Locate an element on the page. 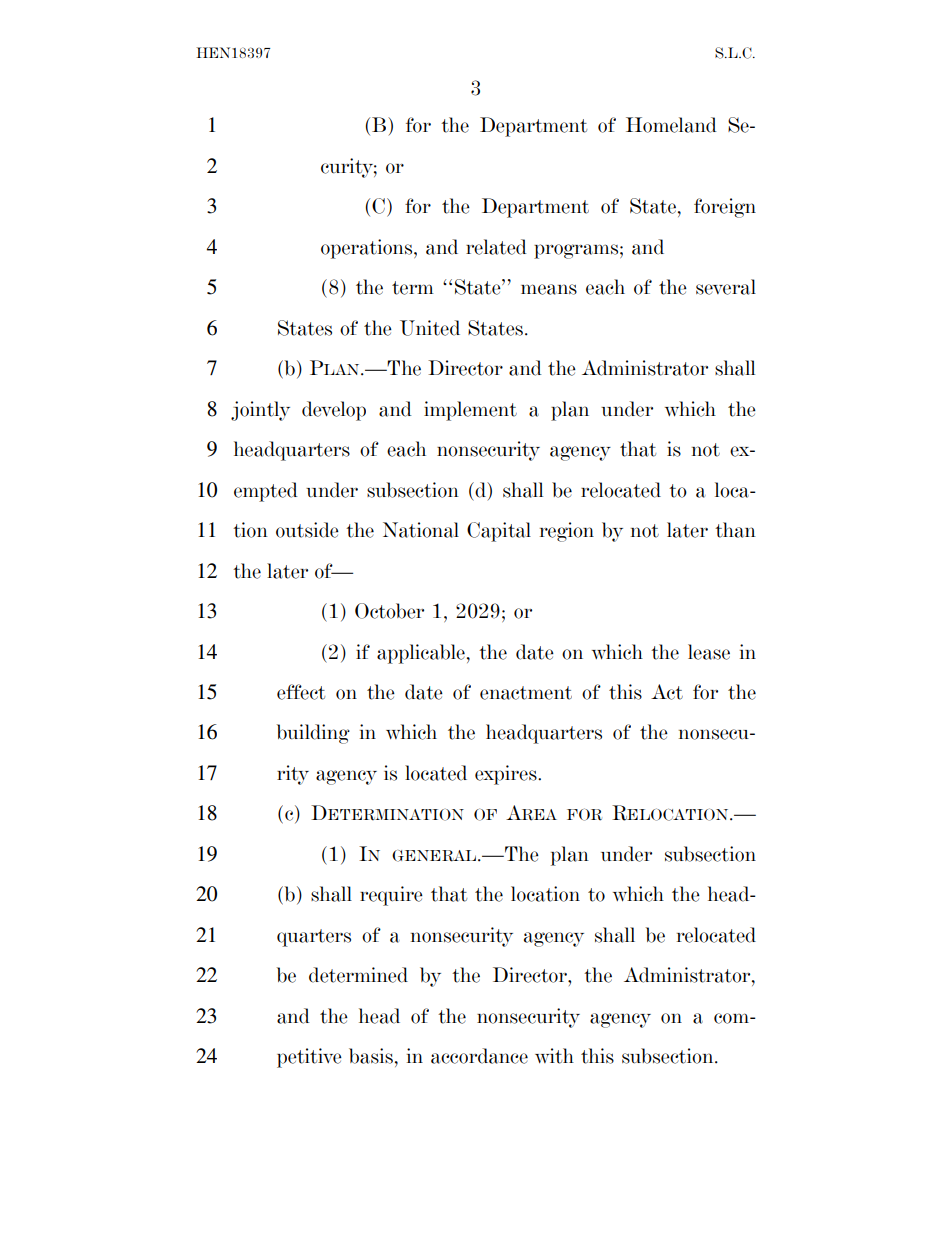 This image has width=952, height=1233. means is located at coordinates (549, 289).
